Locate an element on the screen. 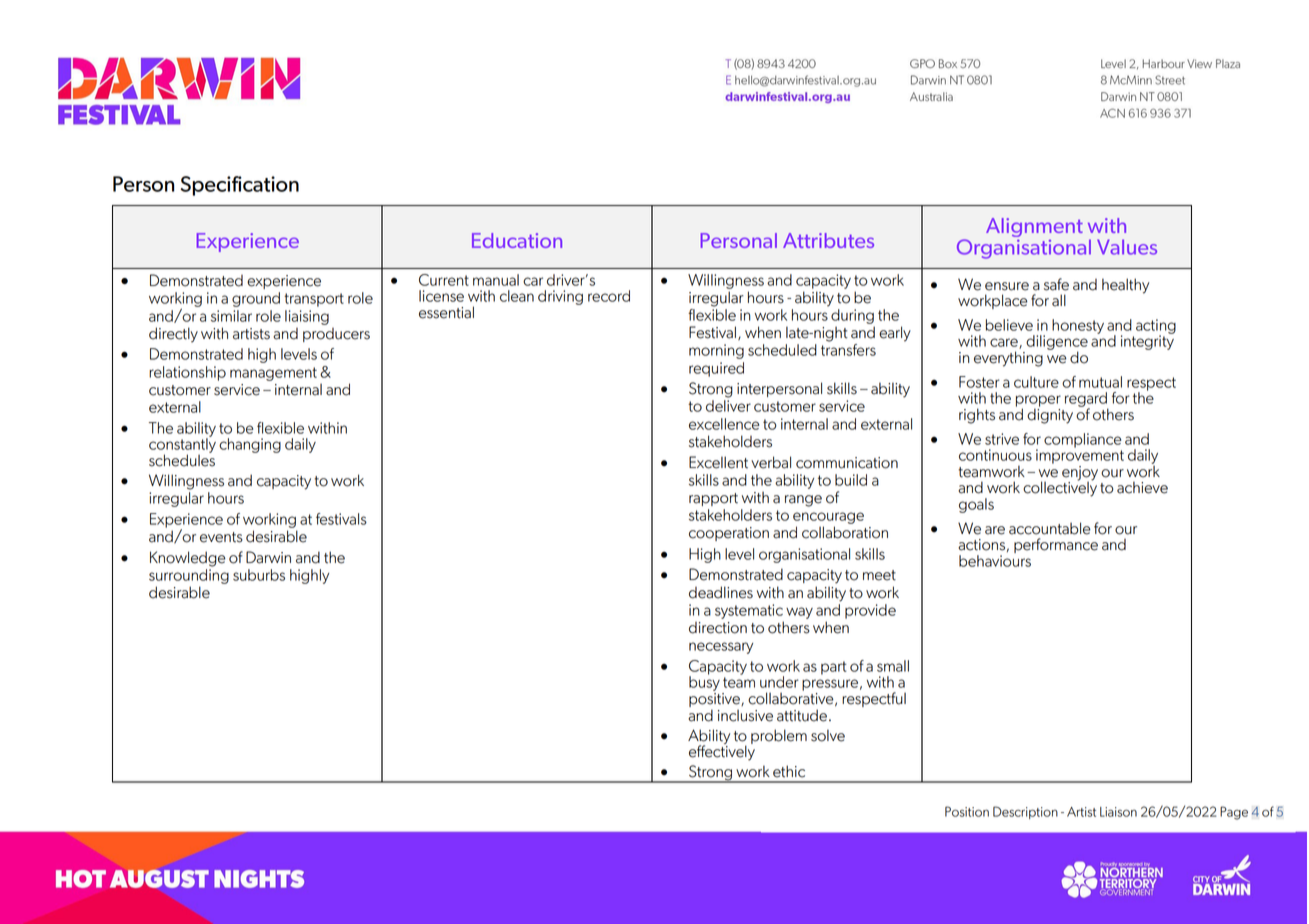 The width and height of the screenshot is (1309, 924). effectively is located at coordinates (722, 752).
